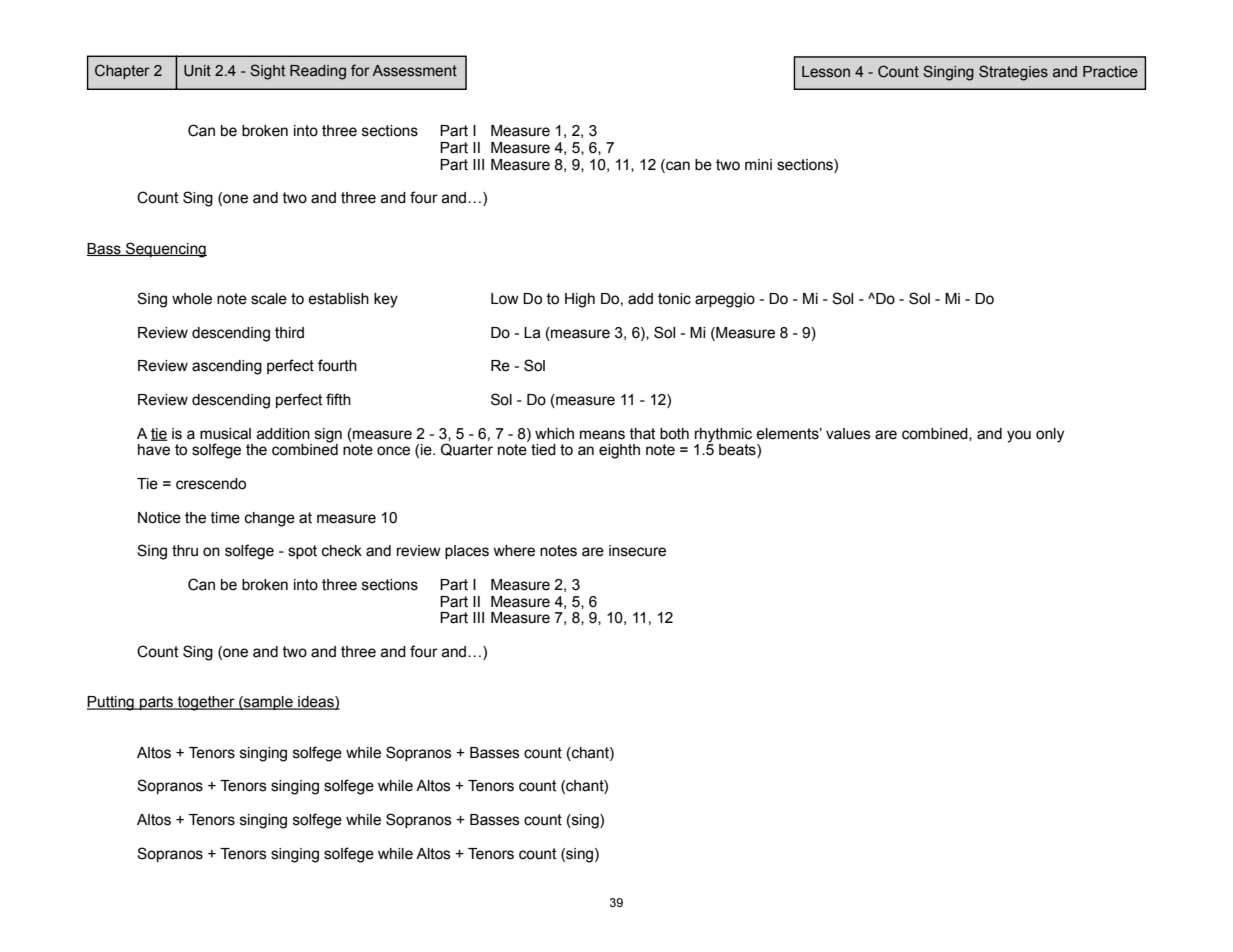  What do you see at coordinates (211, 484) in the screenshot?
I see `crescendo` at bounding box center [211, 484].
